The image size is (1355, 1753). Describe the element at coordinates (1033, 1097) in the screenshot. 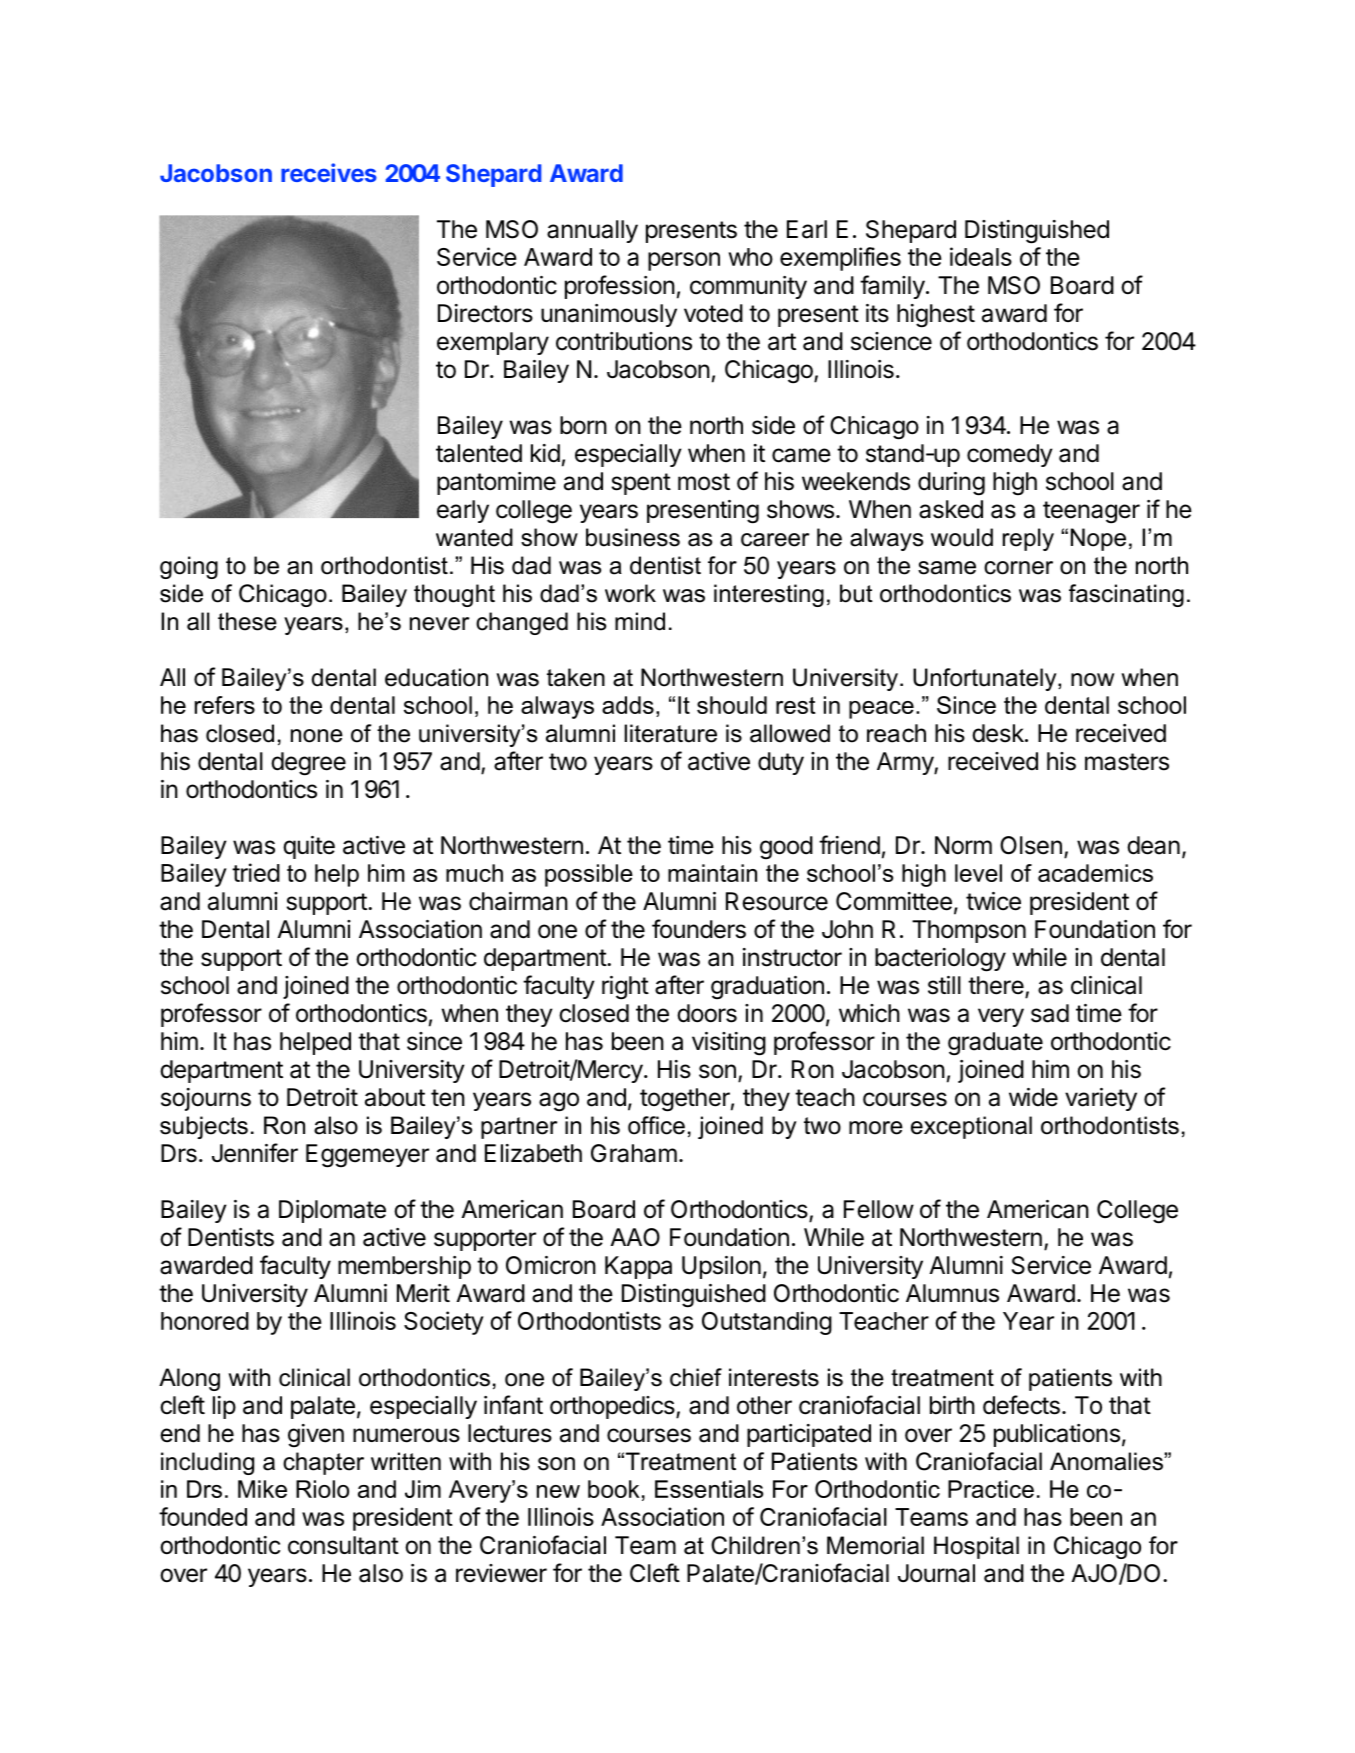

I see `wide` at that location.
